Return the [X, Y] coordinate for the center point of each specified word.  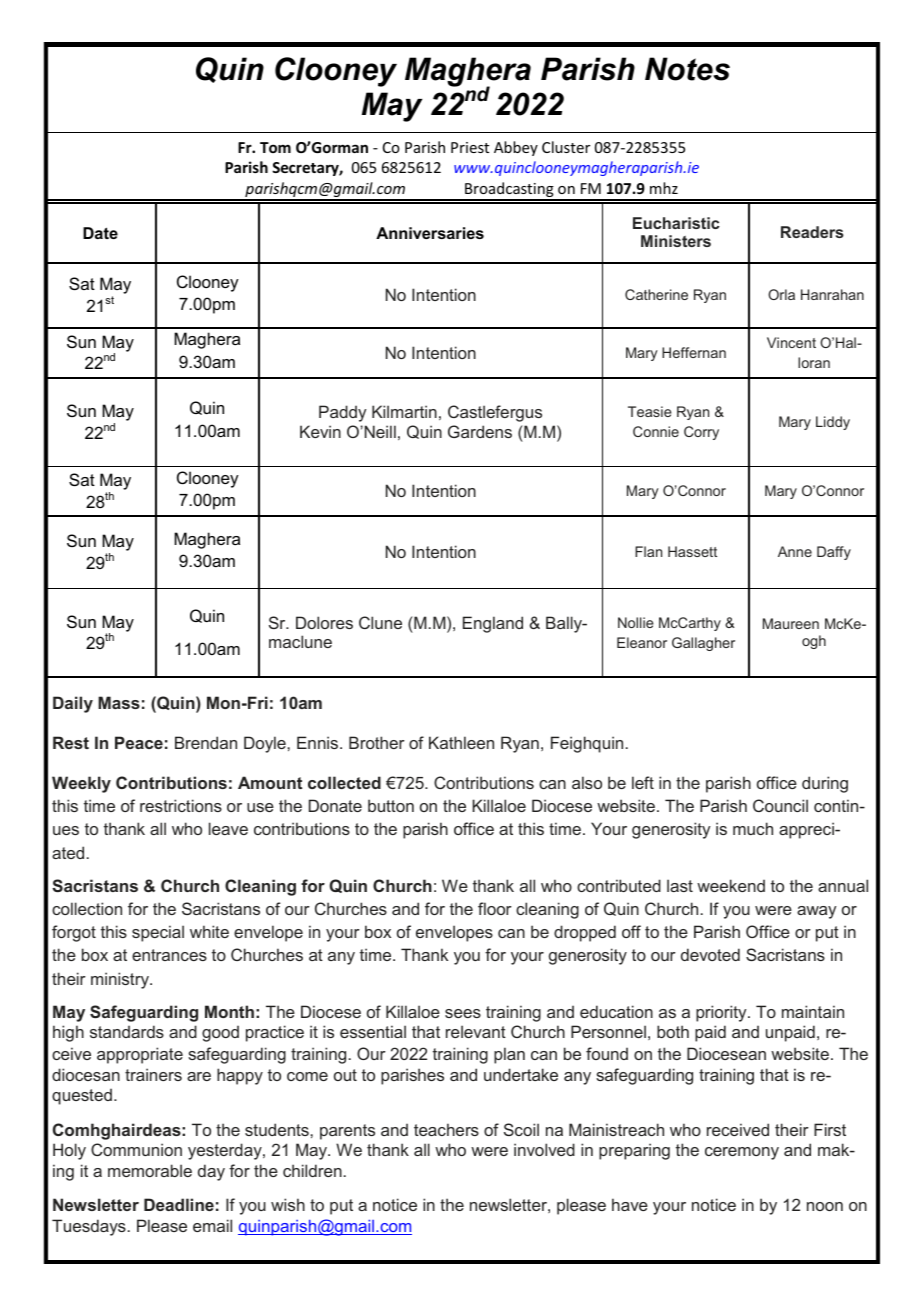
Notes [687, 69]
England [493, 624]
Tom [275, 147]
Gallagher [703, 644]
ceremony [742, 1153]
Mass [119, 702]
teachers [446, 1129]
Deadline [179, 1204]
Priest [470, 147]
